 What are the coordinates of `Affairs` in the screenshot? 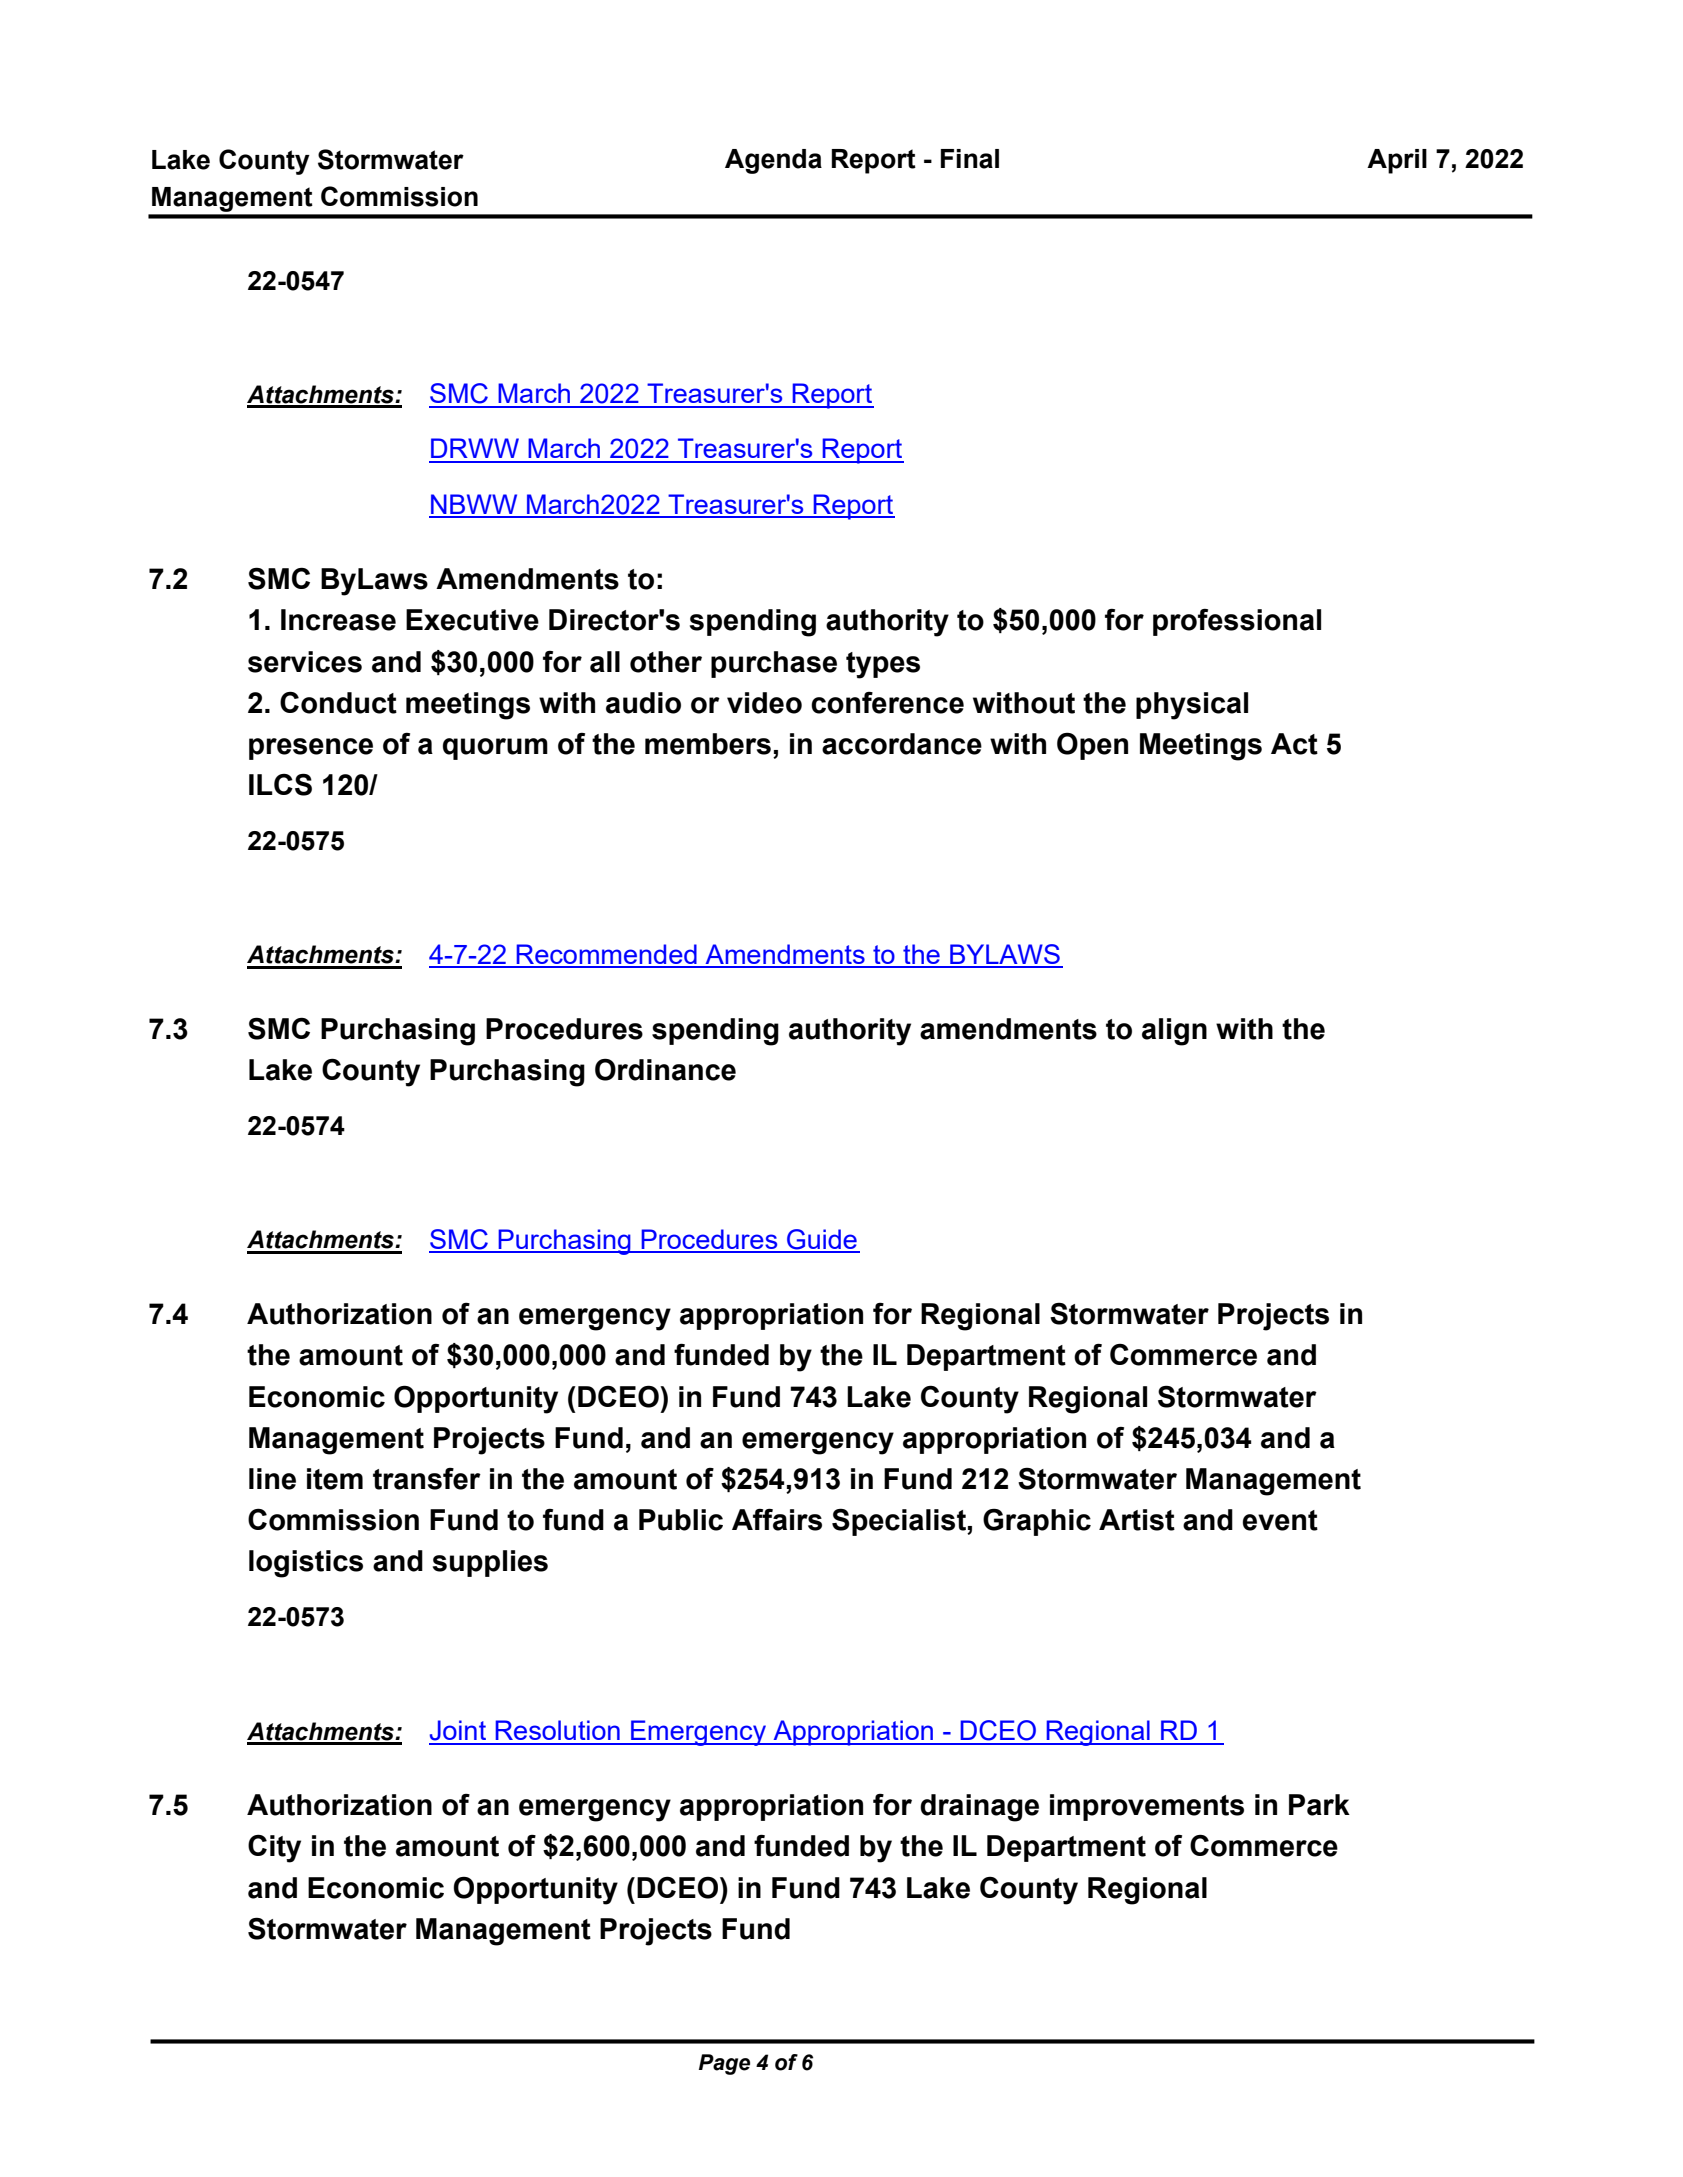 It's located at (777, 1520).
